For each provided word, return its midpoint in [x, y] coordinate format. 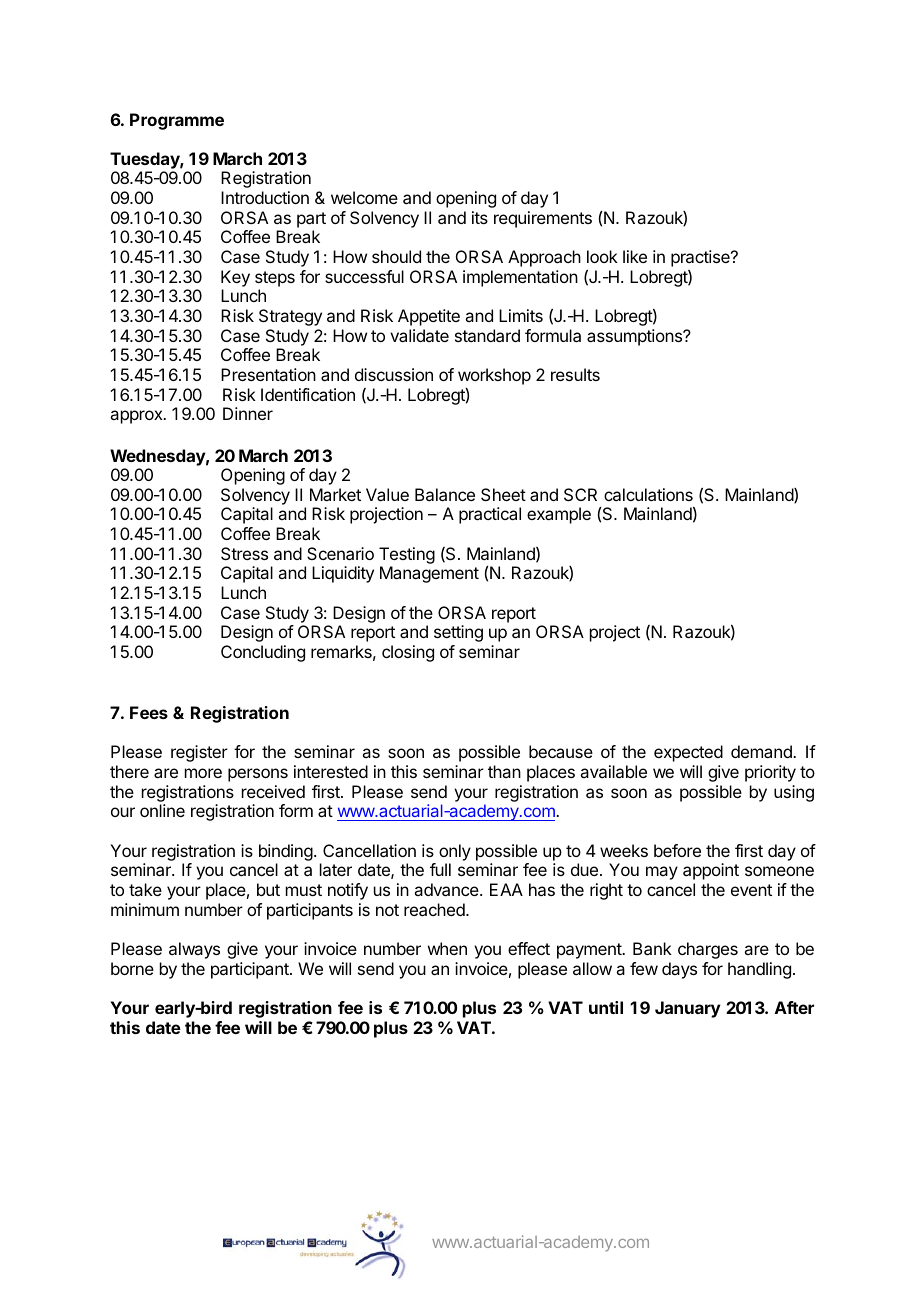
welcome [364, 197]
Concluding [263, 653]
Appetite [429, 317]
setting [458, 633]
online [162, 810]
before [677, 850]
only [455, 852]
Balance [445, 494]
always [194, 950]
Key [235, 278]
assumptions [635, 337]
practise [701, 258]
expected [688, 753]
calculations [648, 494]
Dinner [248, 413]
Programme [177, 121]
